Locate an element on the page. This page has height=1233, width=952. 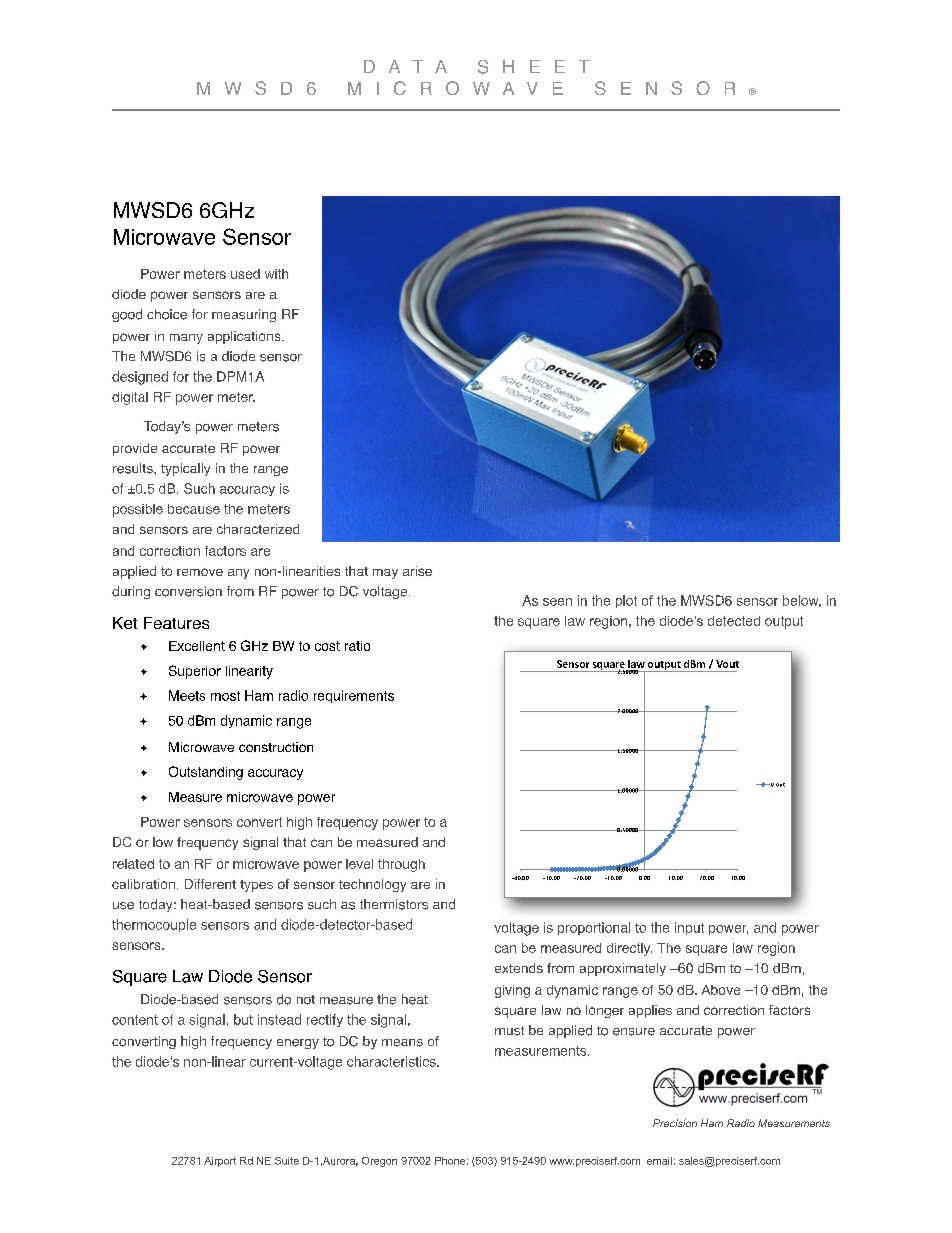
Different is located at coordinates (210, 884).
